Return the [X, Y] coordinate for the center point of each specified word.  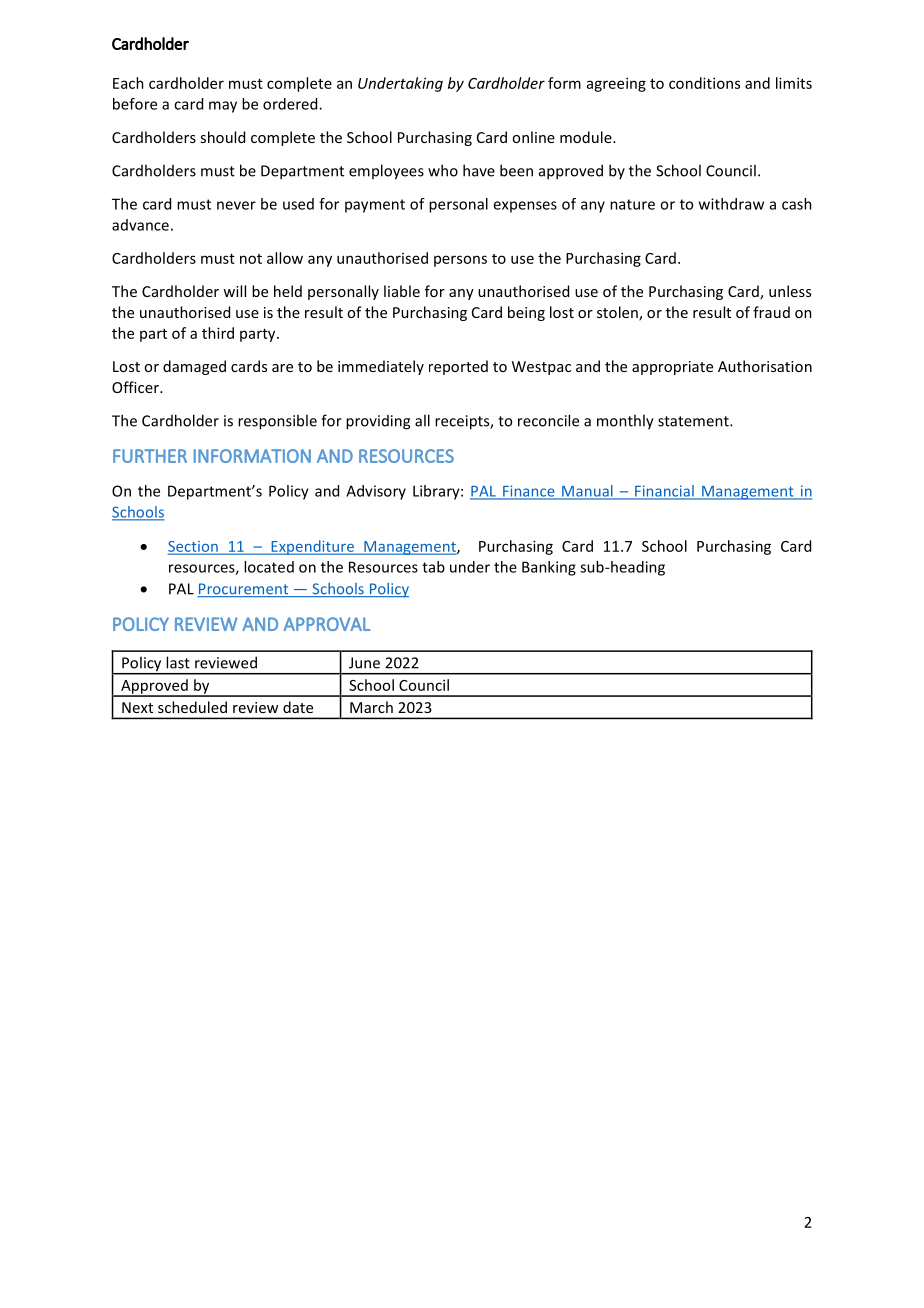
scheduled [192, 707]
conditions [704, 83]
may [223, 107]
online [533, 137]
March [371, 707]
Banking [549, 568]
